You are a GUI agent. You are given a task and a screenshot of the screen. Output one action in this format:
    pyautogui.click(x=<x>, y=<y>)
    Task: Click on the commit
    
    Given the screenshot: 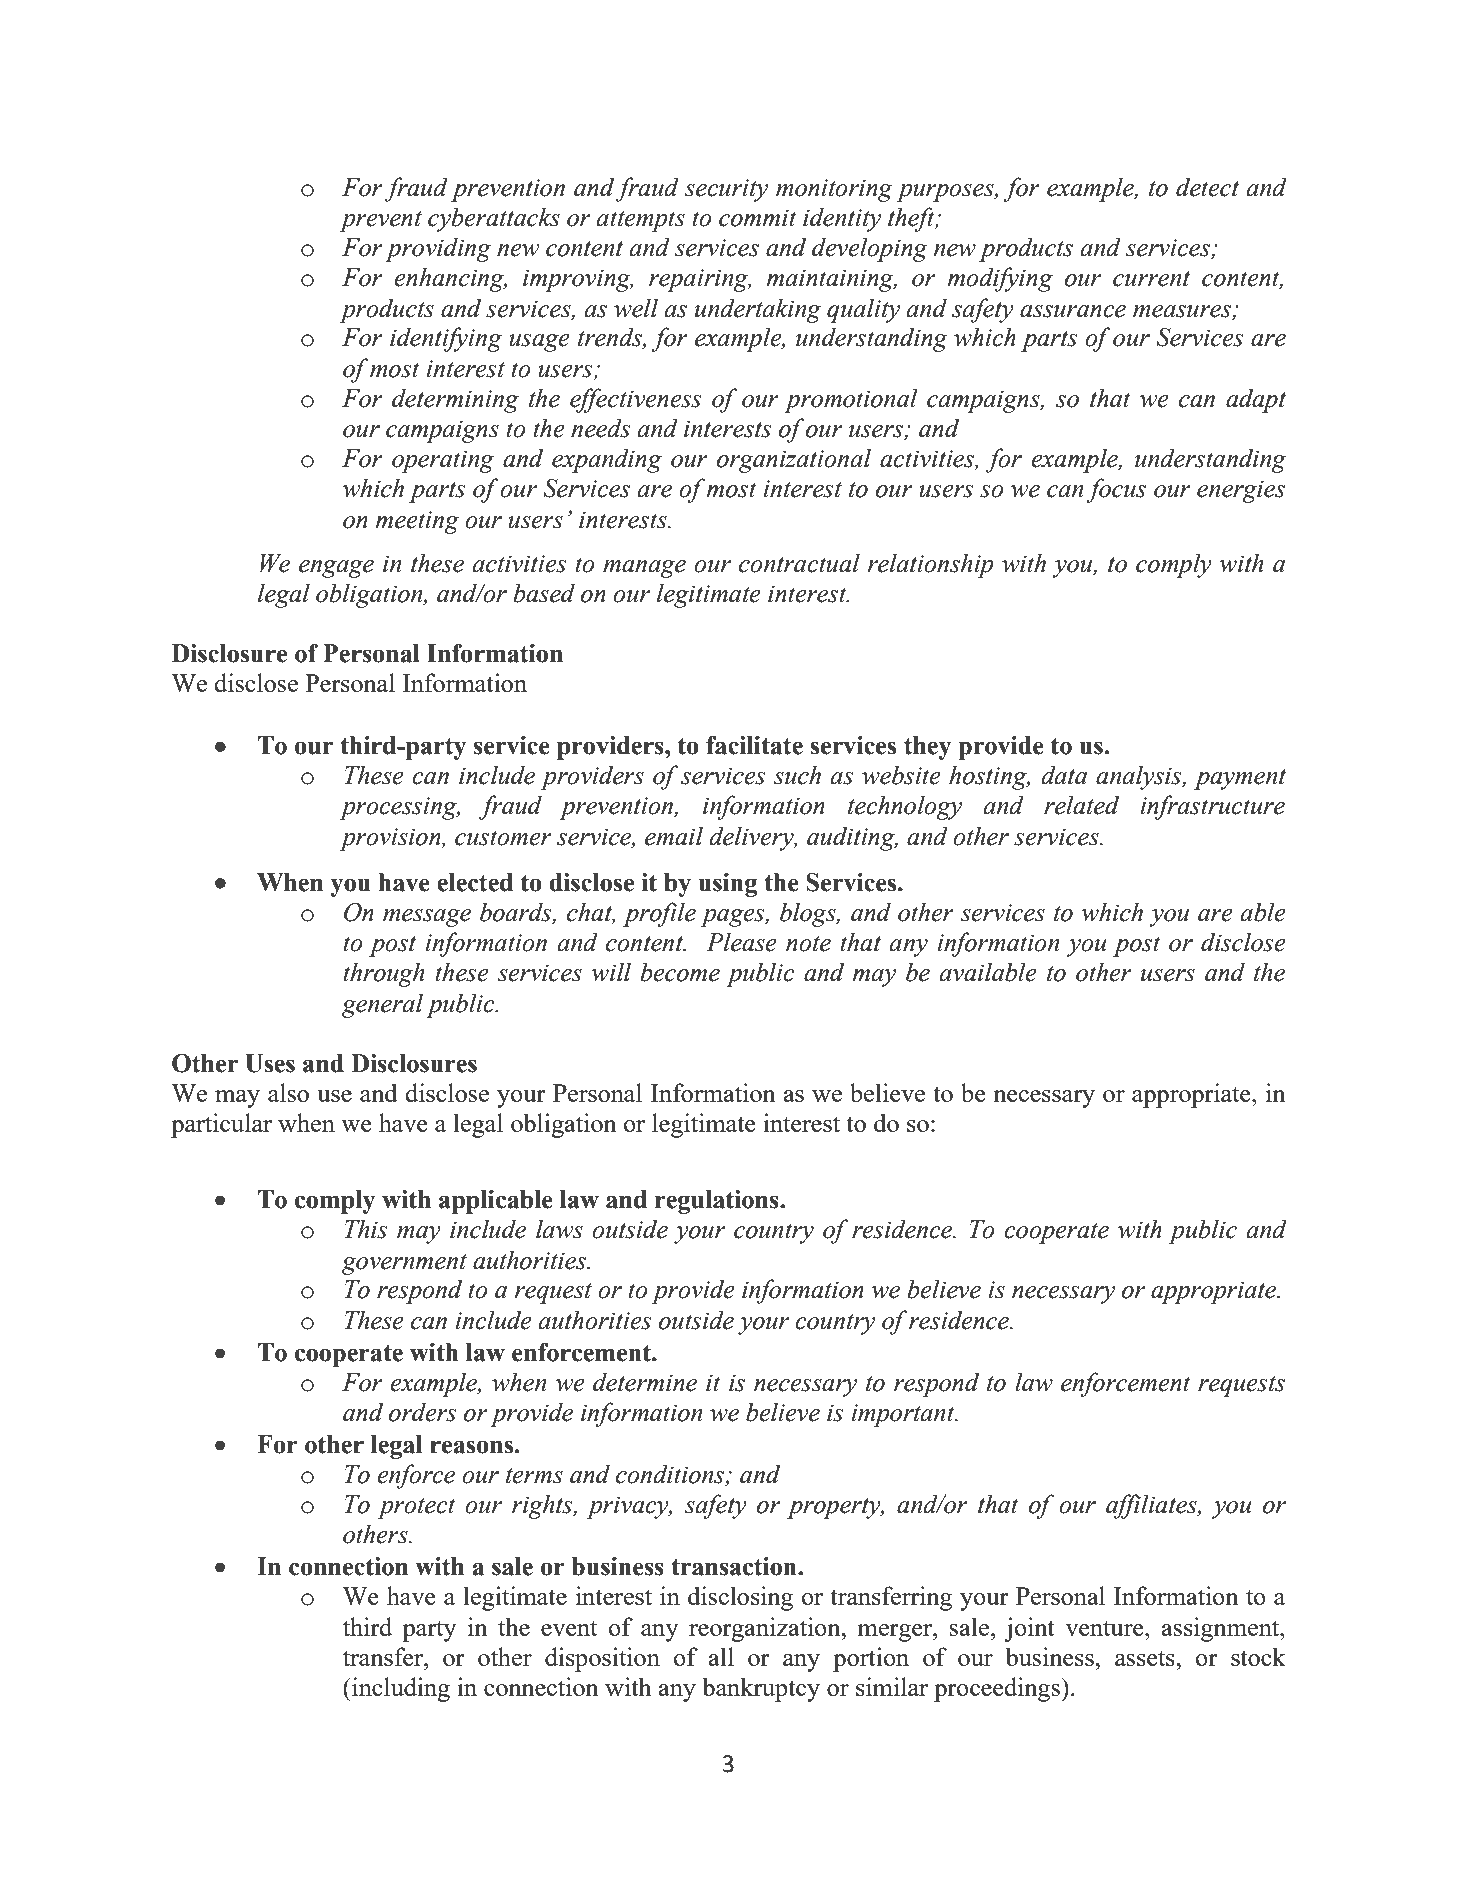 What is the action you would take?
    pyautogui.click(x=758, y=218)
